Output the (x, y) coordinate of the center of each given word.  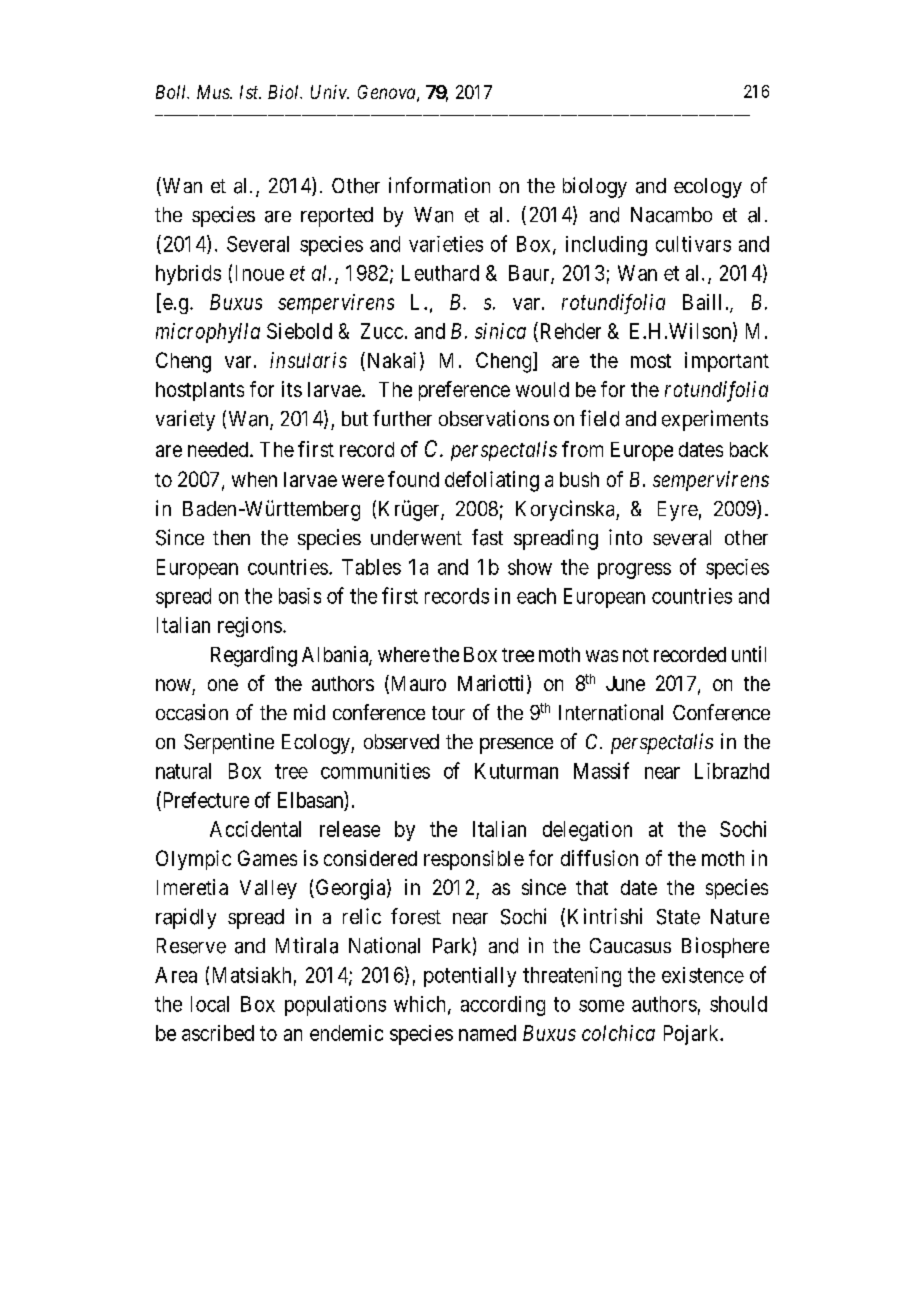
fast (487, 537)
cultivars (693, 244)
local (210, 1004)
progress (634, 571)
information (439, 185)
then (231, 537)
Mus (214, 92)
